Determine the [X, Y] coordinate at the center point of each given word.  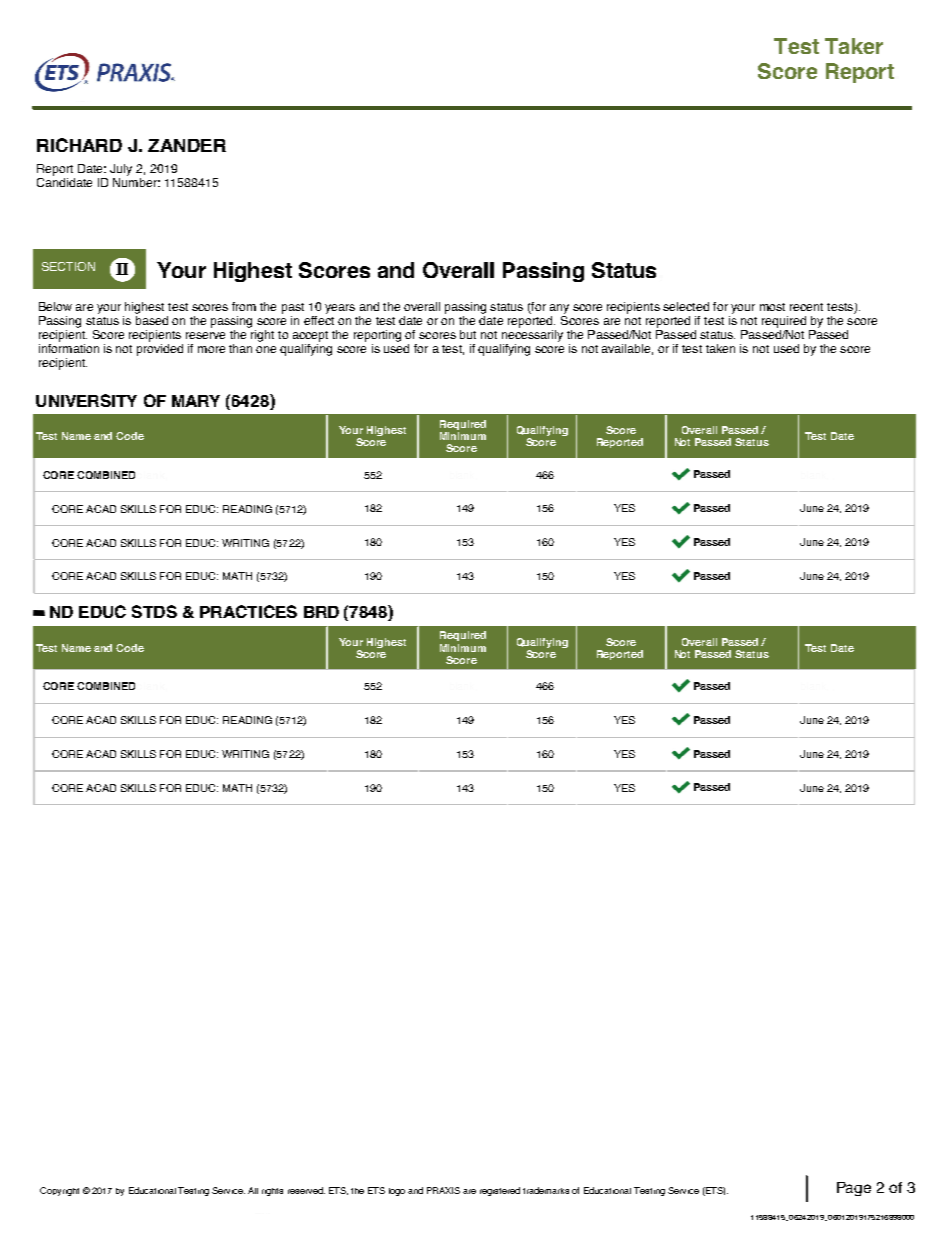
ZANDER [187, 145]
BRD [321, 612]
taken [720, 348]
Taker [854, 46]
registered [500, 1191]
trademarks [546, 1190]
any [559, 309]
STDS [154, 611]
